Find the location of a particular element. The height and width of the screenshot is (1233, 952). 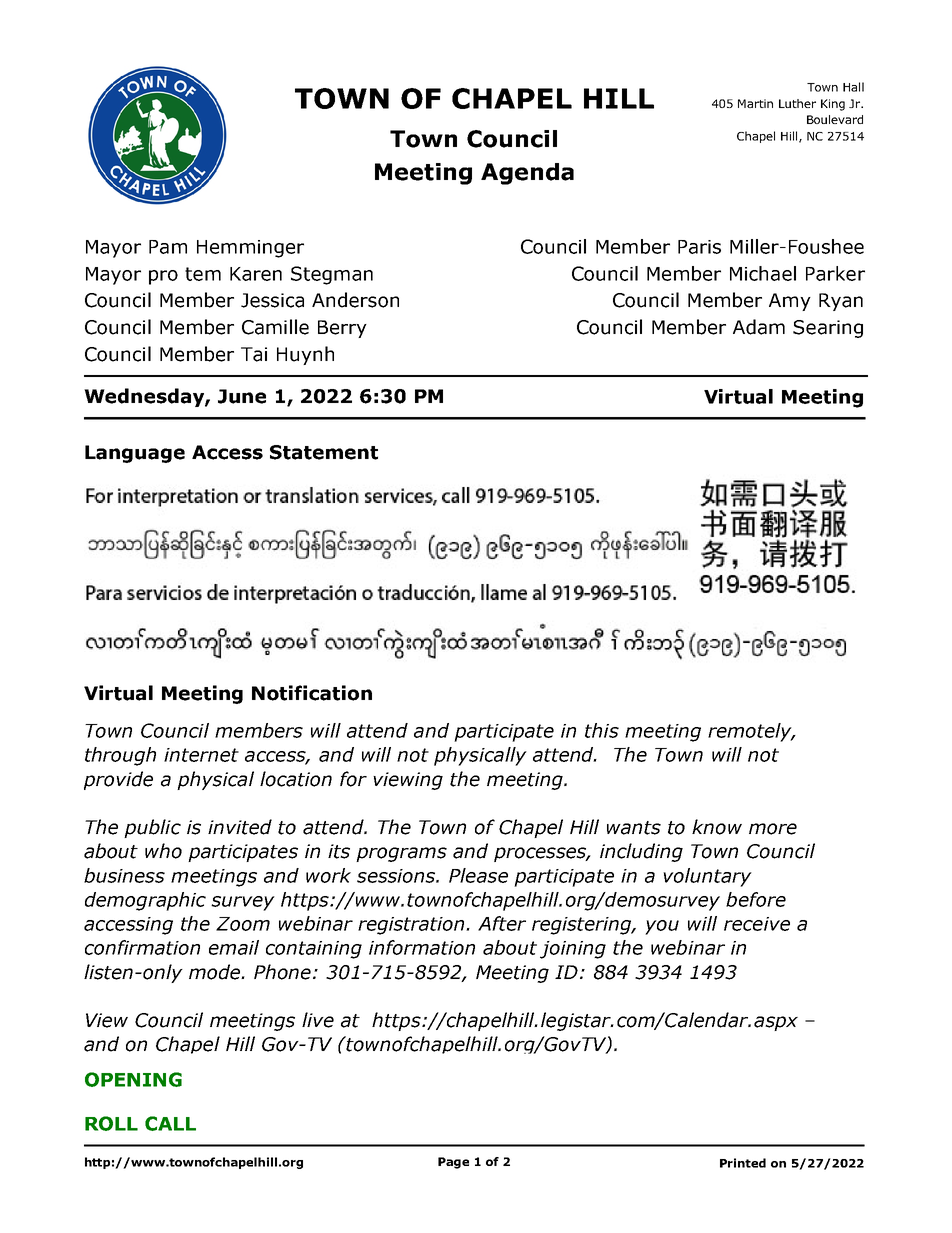

more is located at coordinates (773, 829).
